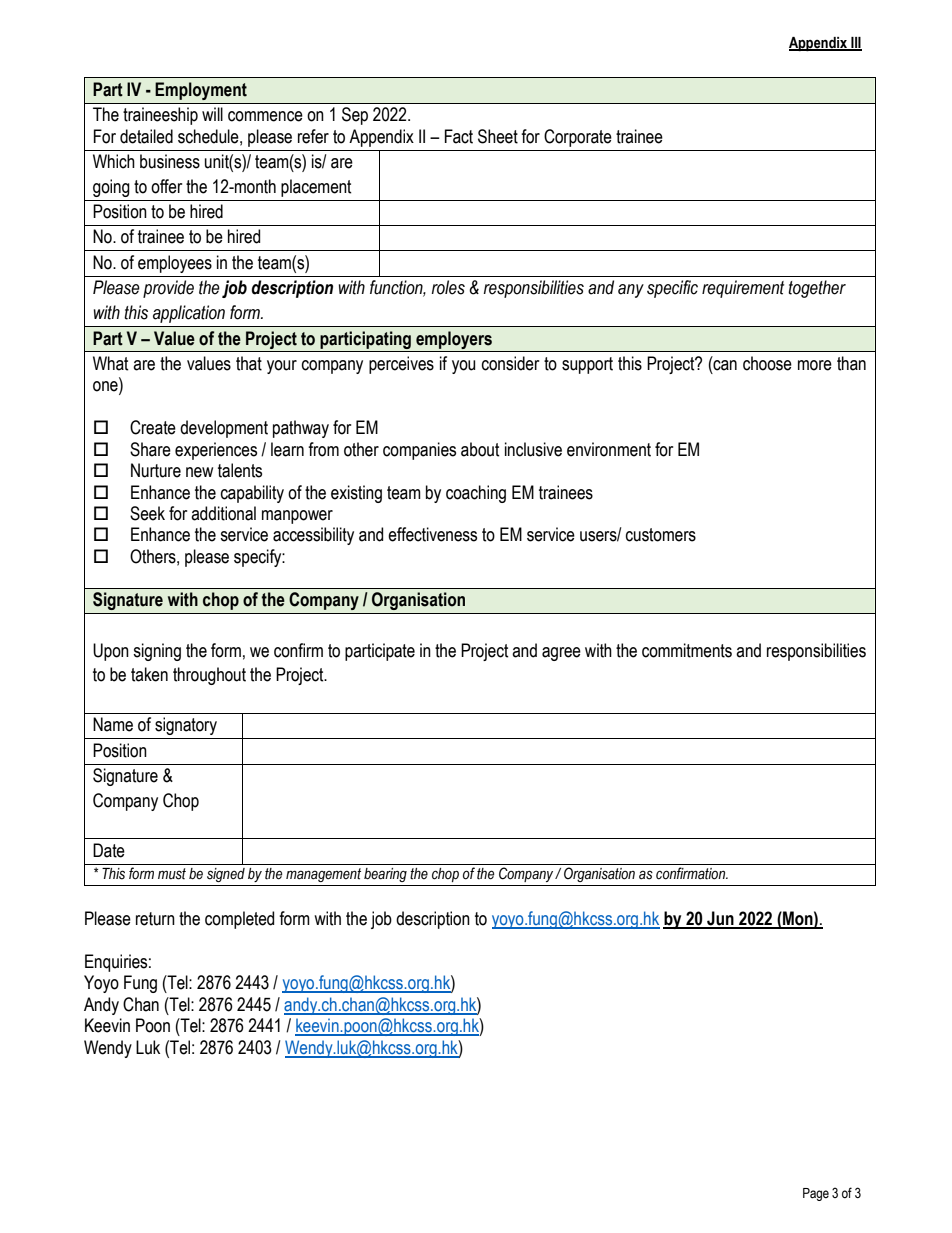 This screenshot has height=1233, width=952. I want to click on commitments, so click(687, 650).
